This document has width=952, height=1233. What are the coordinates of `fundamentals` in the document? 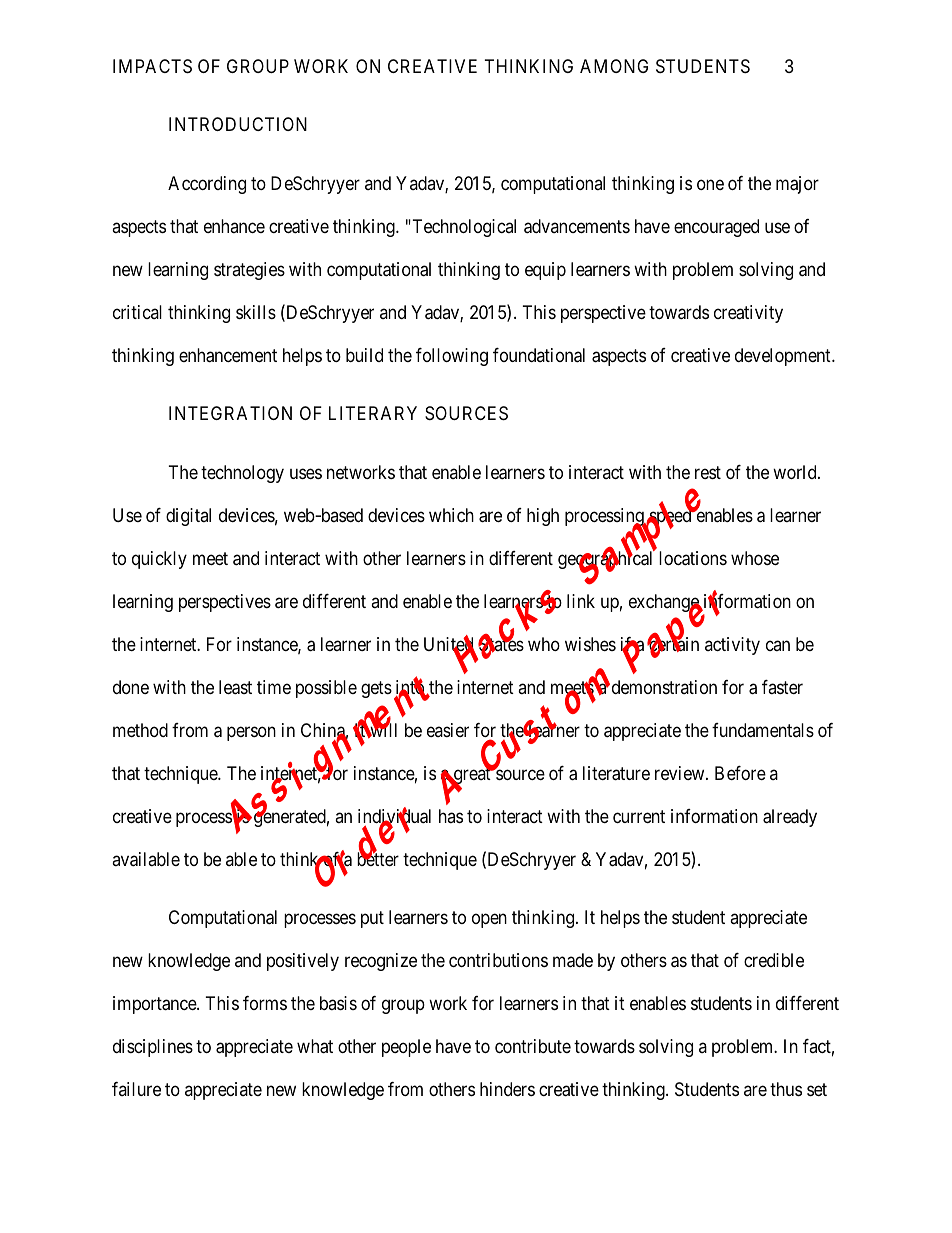 It's located at (763, 730).
